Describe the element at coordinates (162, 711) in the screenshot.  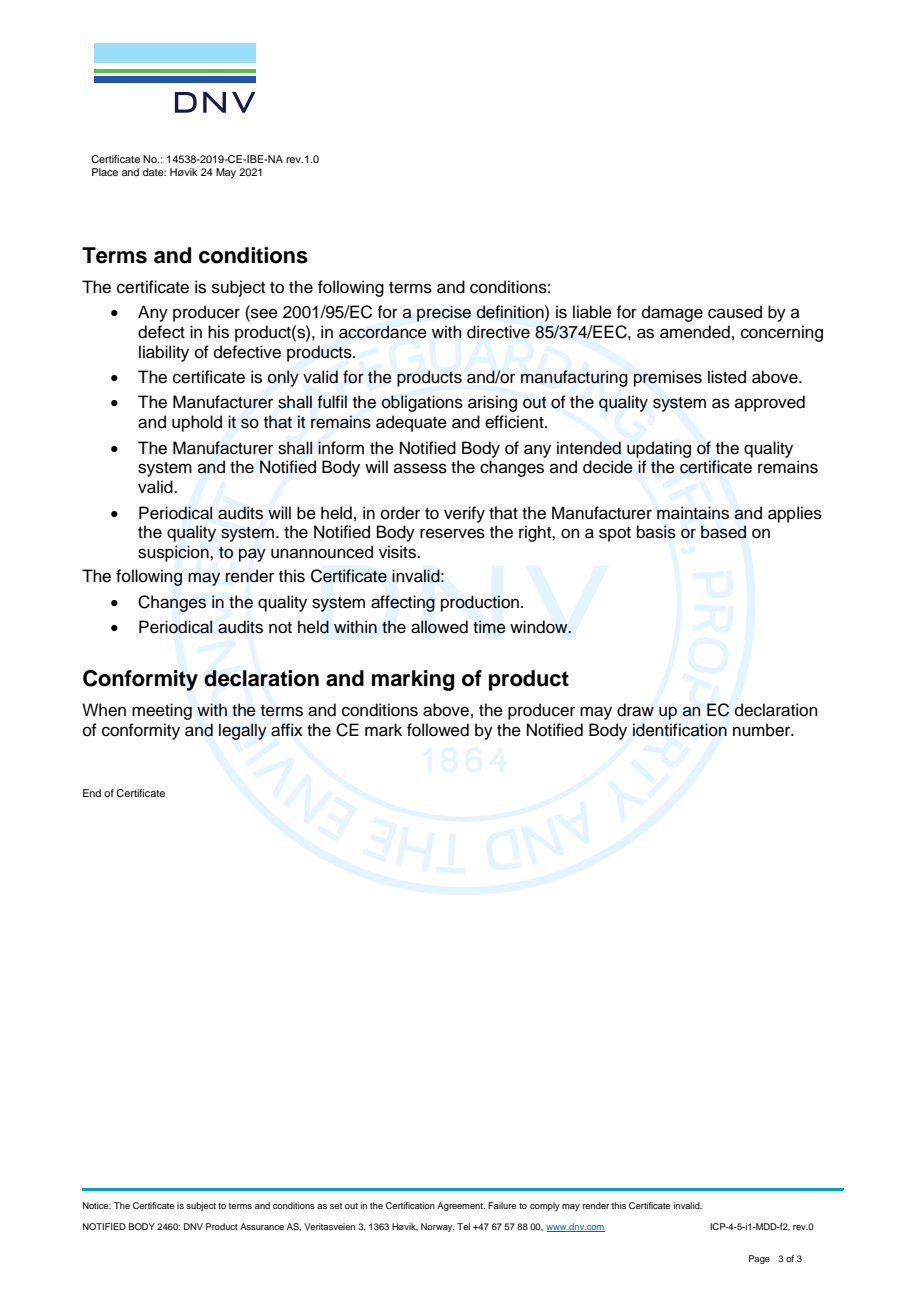
I see `meeting` at that location.
